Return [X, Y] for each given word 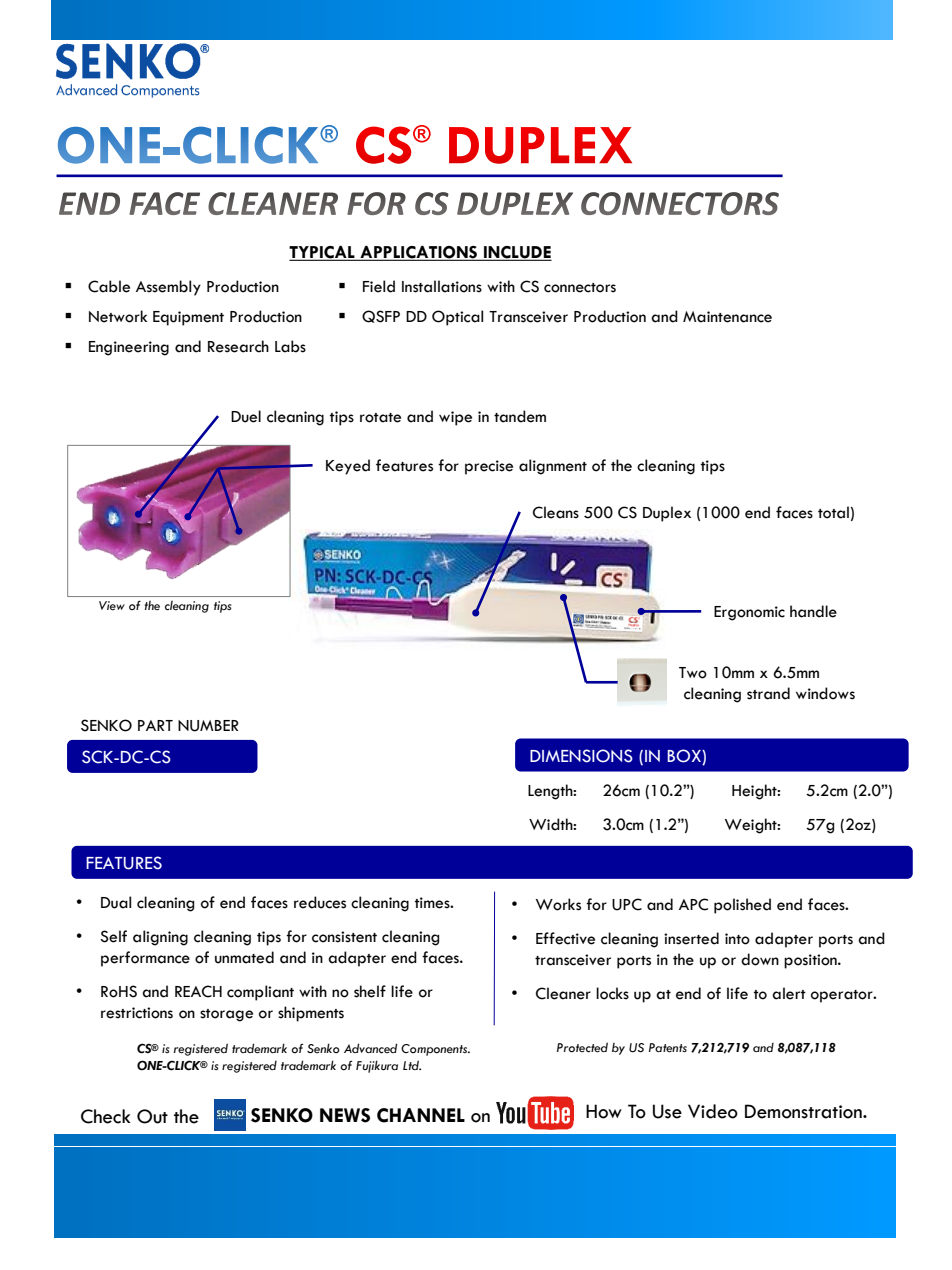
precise [489, 467]
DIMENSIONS [581, 756]
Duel [246, 416]
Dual [116, 902]
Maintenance [727, 317]
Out [152, 1116]
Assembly [168, 288]
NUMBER [208, 726]
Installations [442, 286]
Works [558, 904]
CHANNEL [421, 1115]
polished [742, 906]
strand [768, 693]
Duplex [667, 514]
